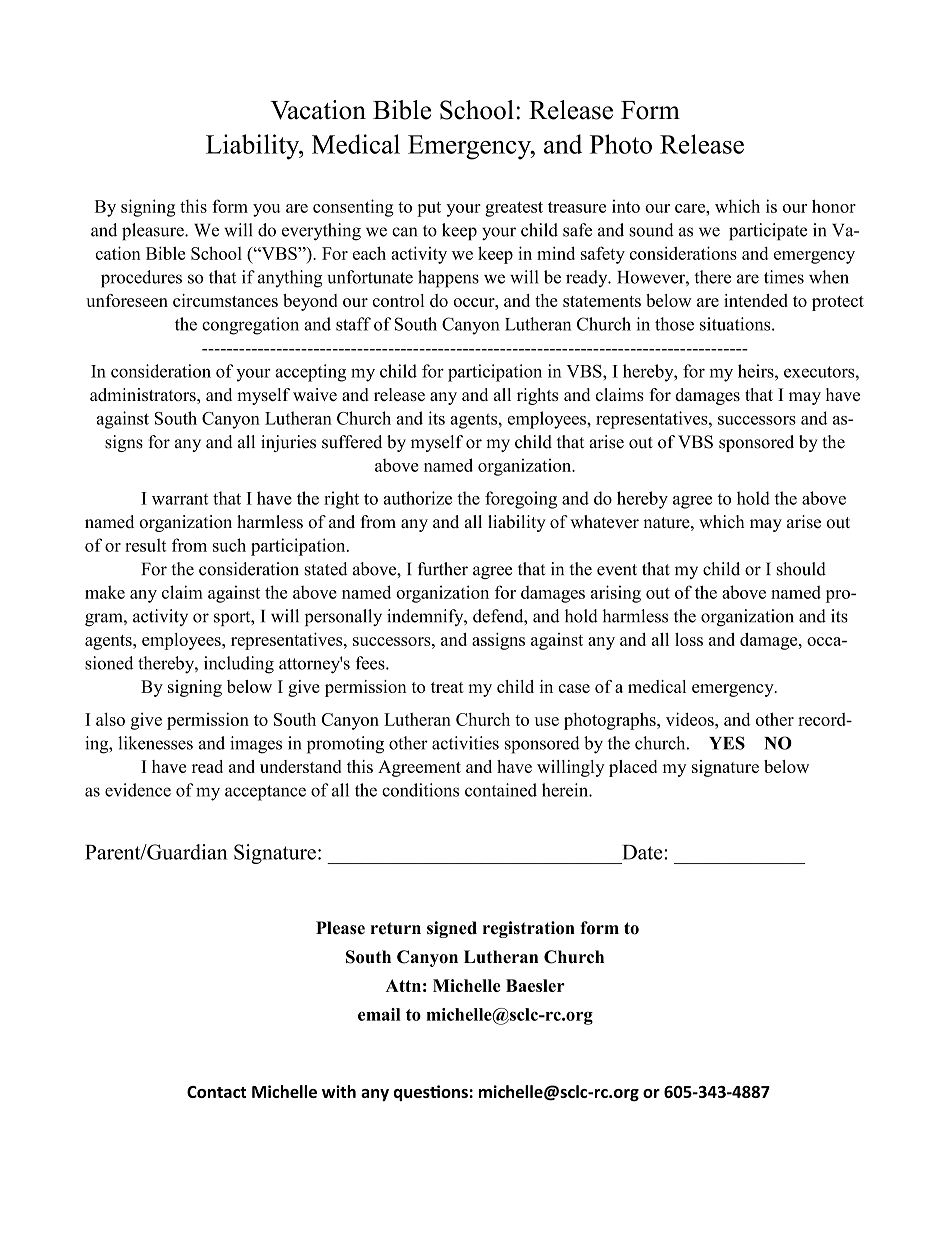  I want to click on put, so click(429, 209).
